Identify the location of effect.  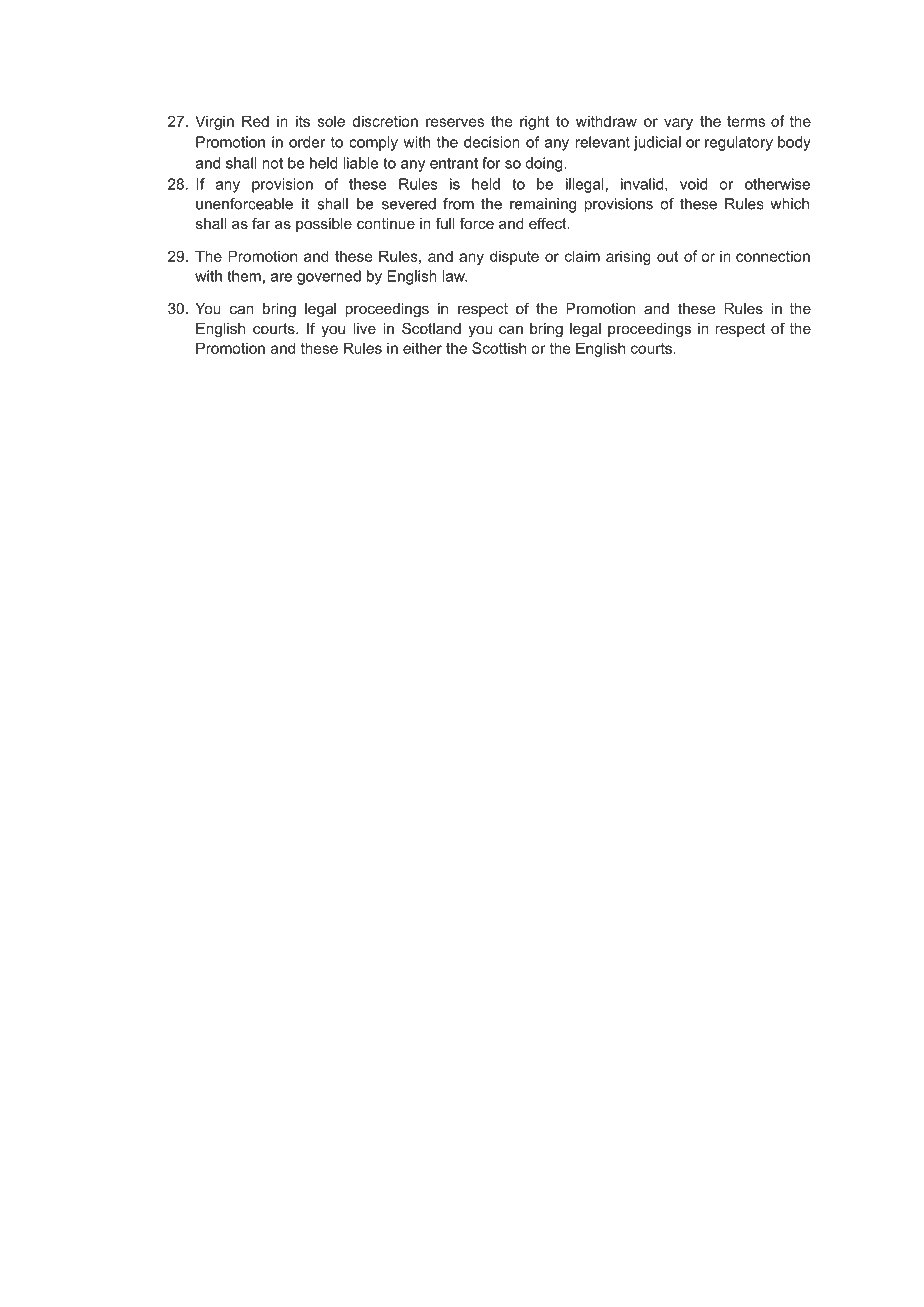
(549, 223).
